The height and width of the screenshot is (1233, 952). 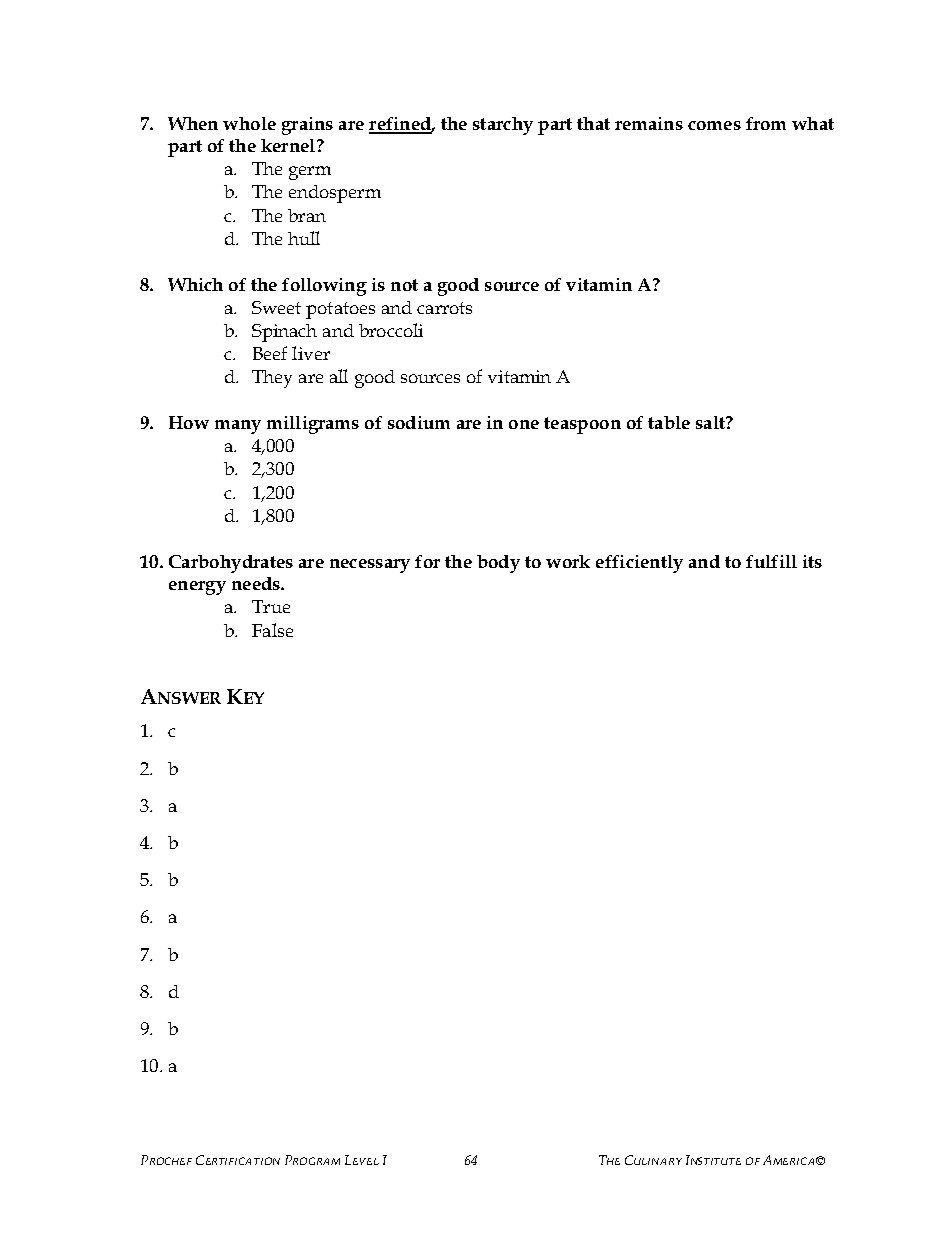 What do you see at coordinates (498, 564) in the screenshot?
I see `body` at bounding box center [498, 564].
